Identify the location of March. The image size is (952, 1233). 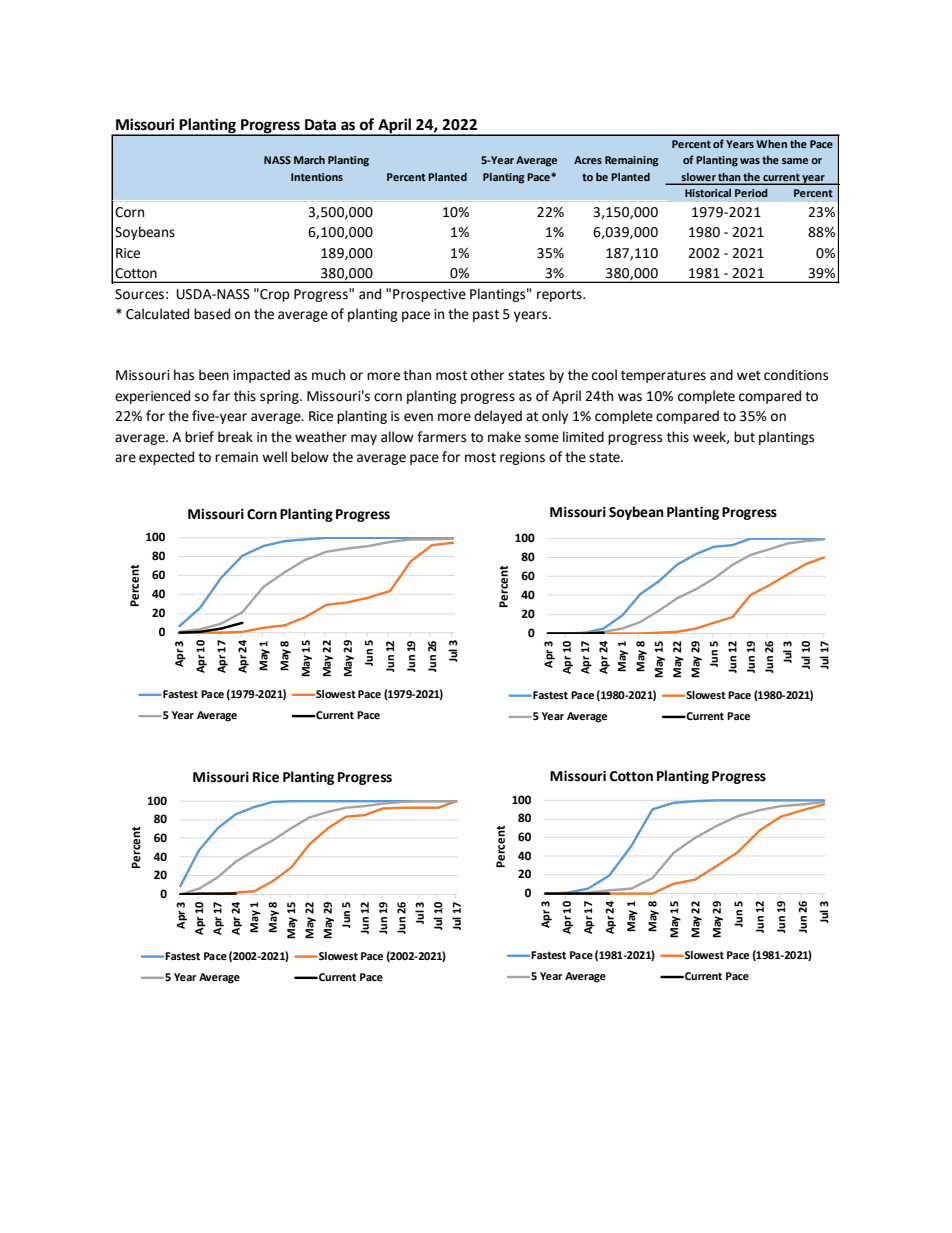
(309, 160).
